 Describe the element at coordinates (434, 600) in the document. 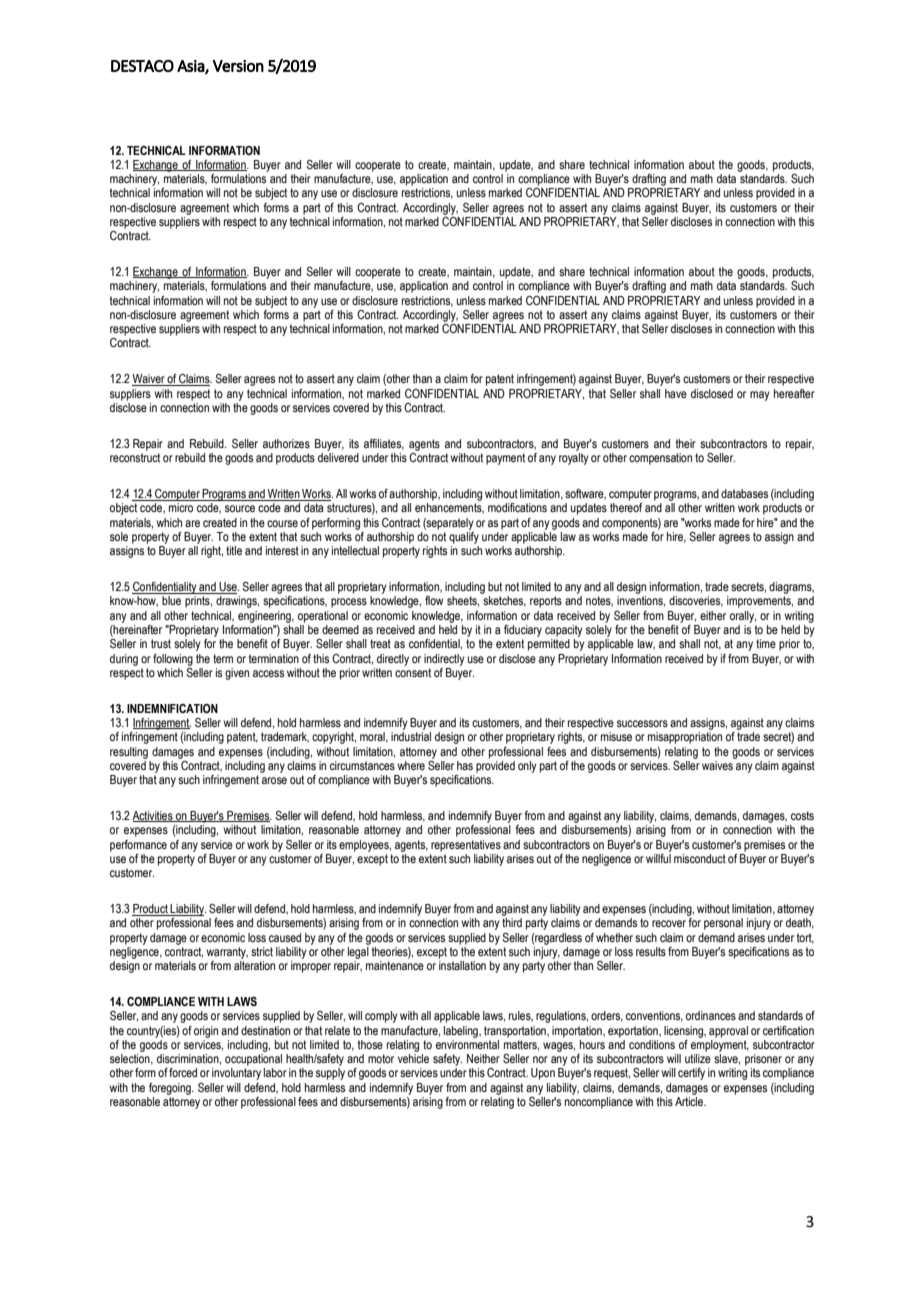

I see `flow` at that location.
